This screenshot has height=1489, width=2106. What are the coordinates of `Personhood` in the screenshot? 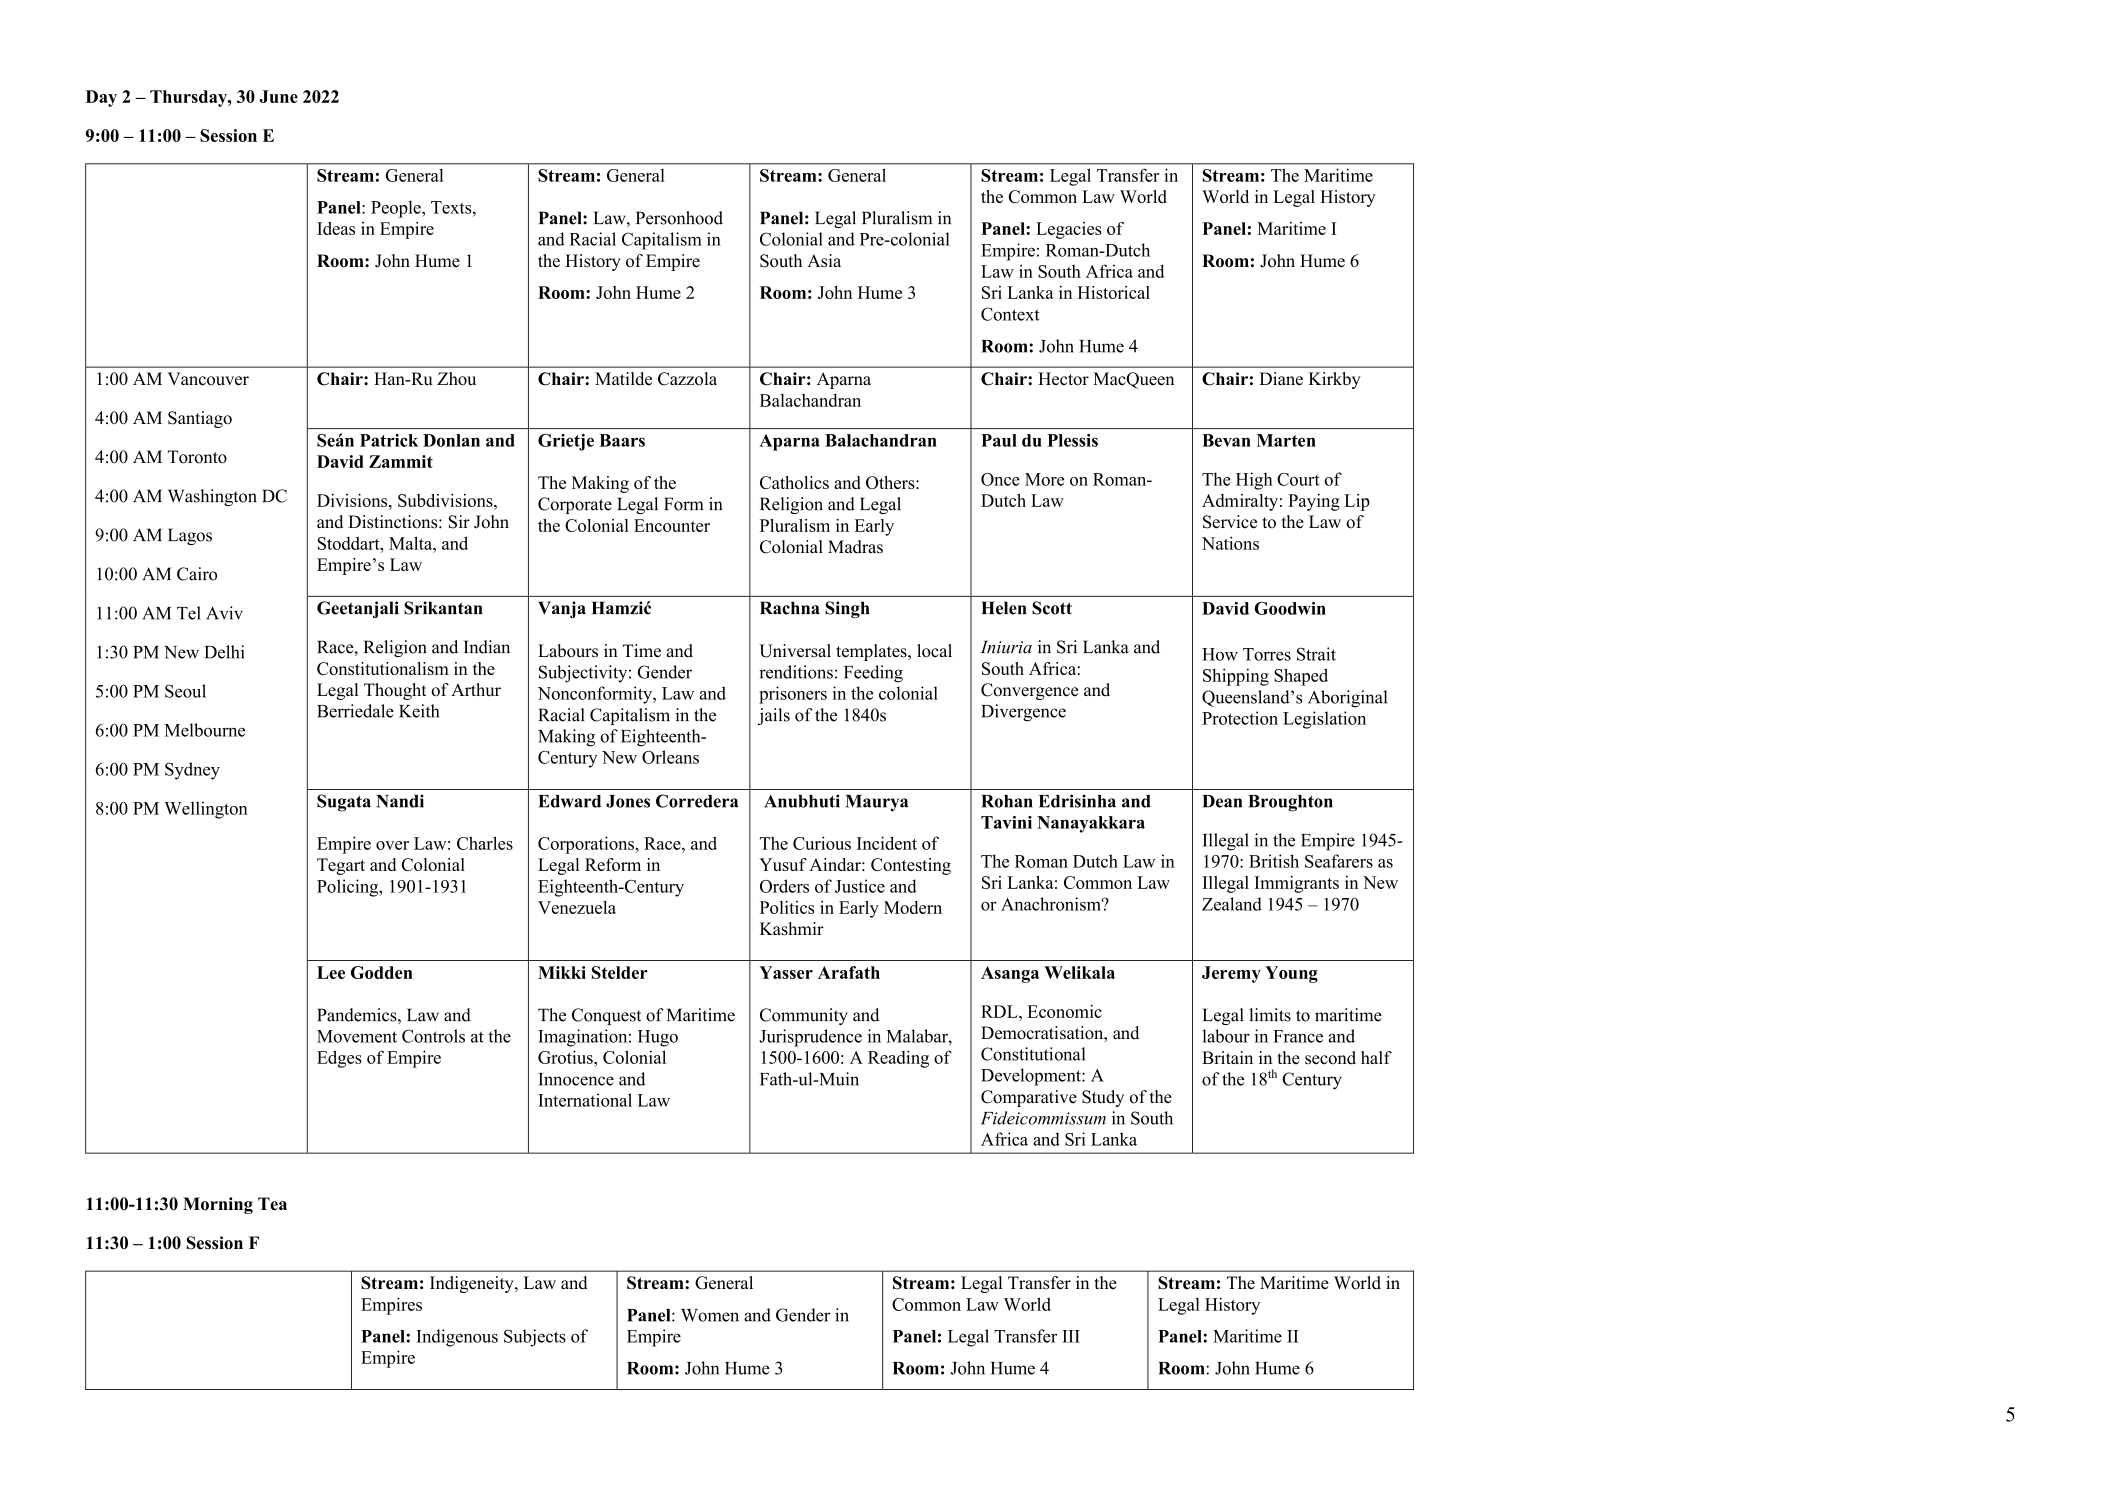 It's located at (679, 218).
